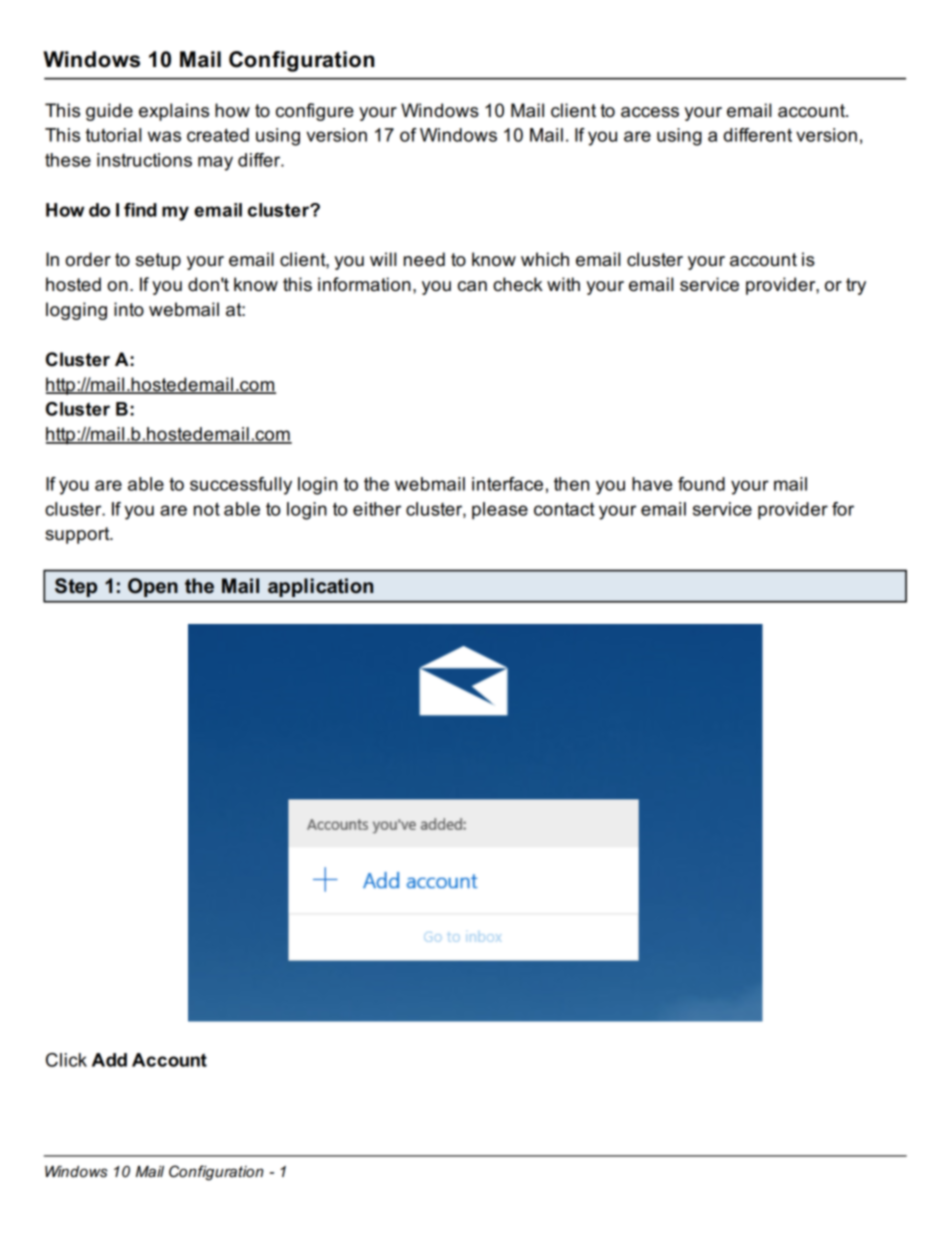 The width and height of the screenshot is (952, 1233). What do you see at coordinates (164, 136) in the screenshot?
I see `was` at bounding box center [164, 136].
